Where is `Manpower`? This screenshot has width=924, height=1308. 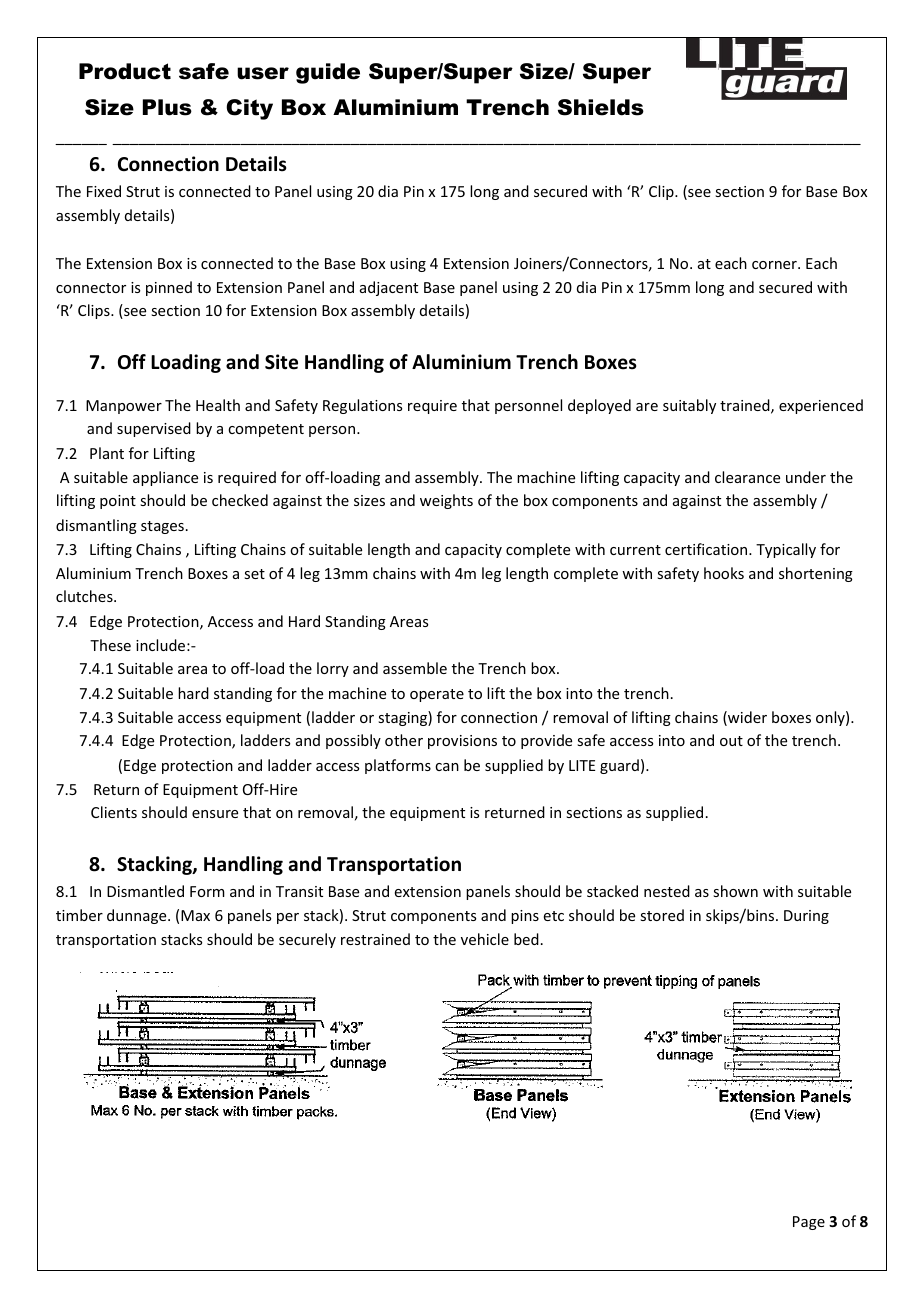 Manpower is located at coordinates (124, 407).
